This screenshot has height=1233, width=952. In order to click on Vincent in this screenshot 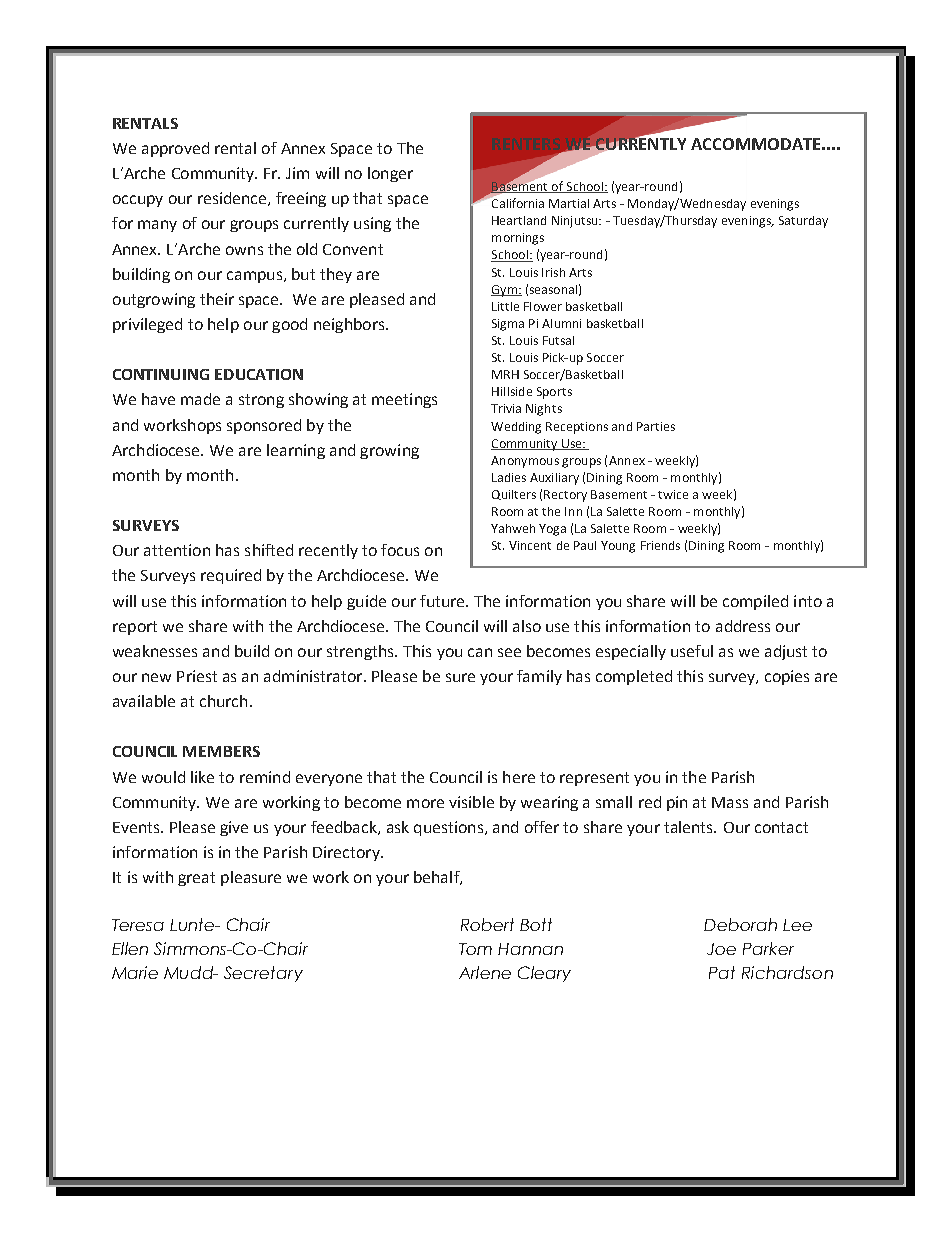, I will do `click(530, 545)`.
